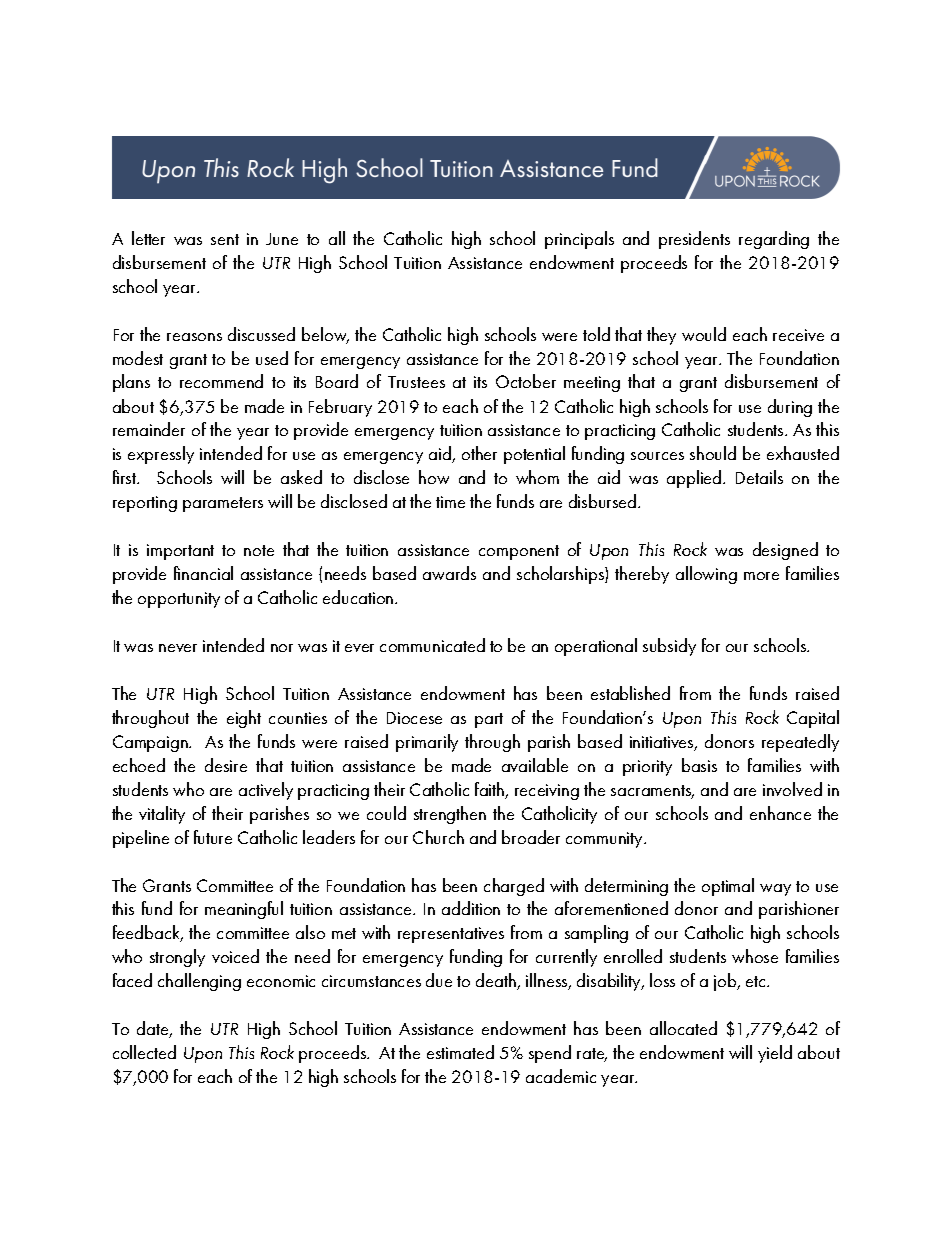 The height and width of the screenshot is (1233, 952). What do you see at coordinates (144, 1052) in the screenshot?
I see `collected` at bounding box center [144, 1052].
